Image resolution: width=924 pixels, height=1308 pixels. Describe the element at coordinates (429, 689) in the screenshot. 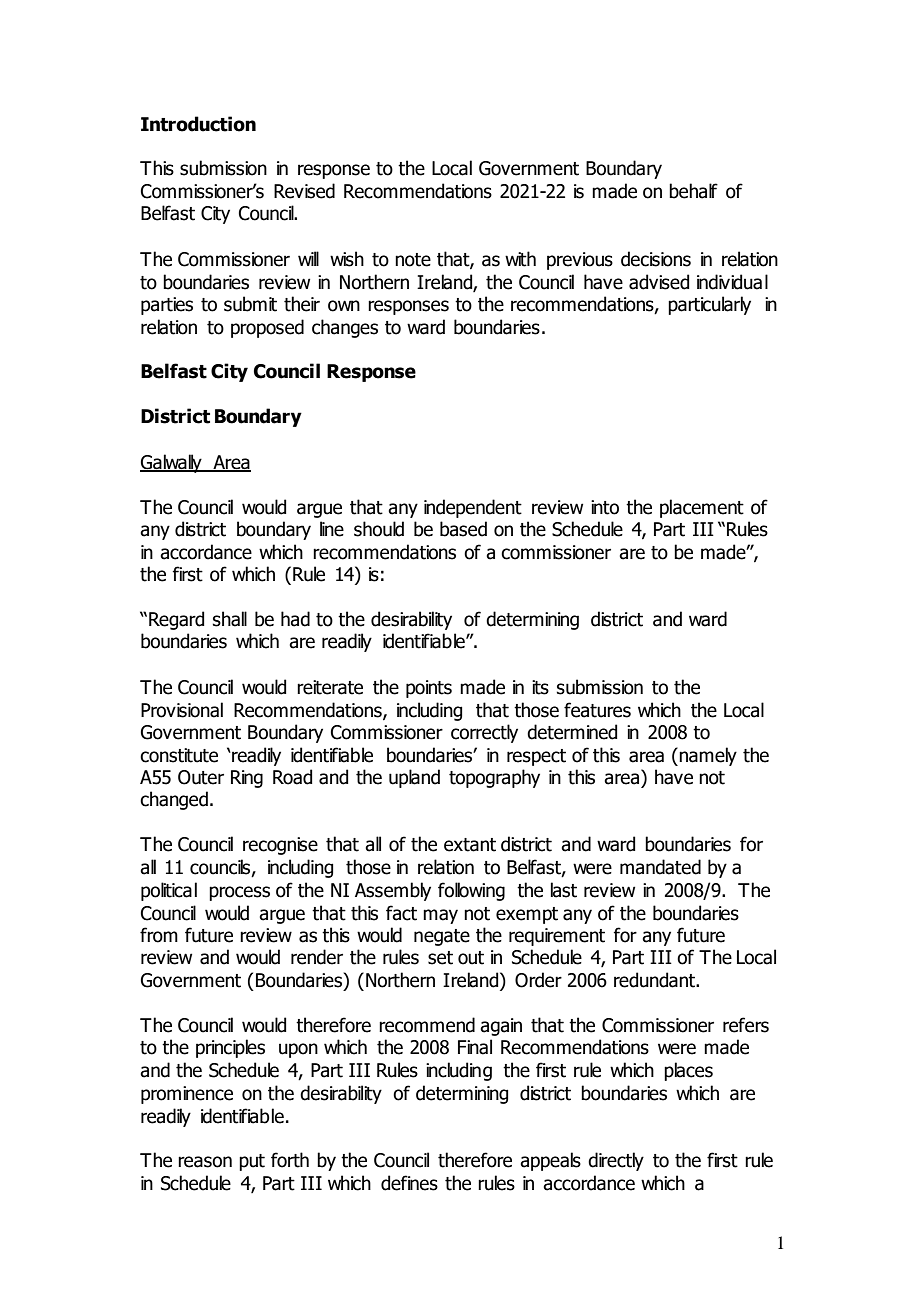

I see `points` at that location.
